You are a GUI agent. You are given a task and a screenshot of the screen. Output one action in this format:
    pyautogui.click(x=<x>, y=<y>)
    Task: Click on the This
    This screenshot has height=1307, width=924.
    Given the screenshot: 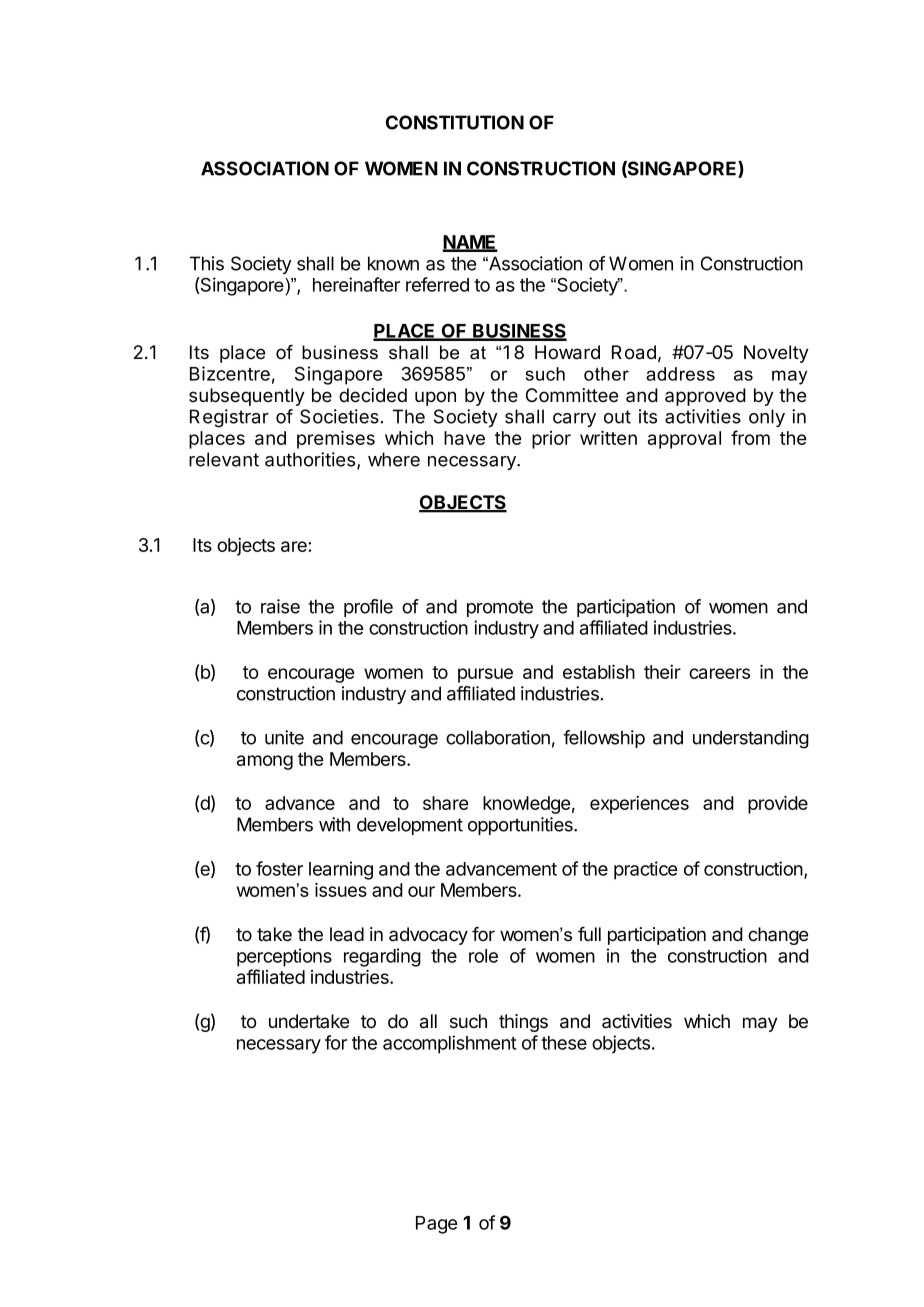 What is the action you would take?
    pyautogui.click(x=207, y=263)
